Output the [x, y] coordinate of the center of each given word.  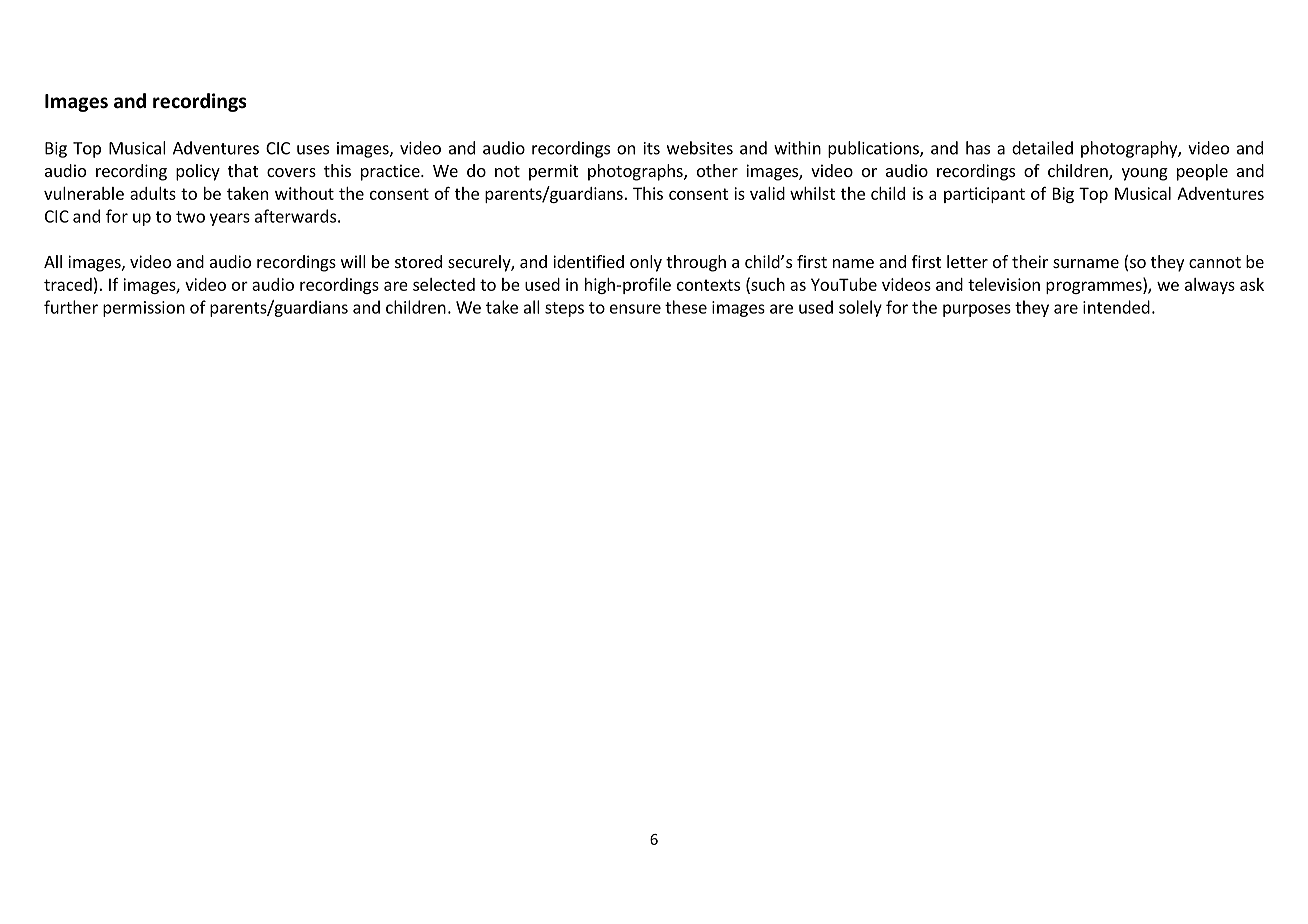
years [230, 219]
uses [313, 150]
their [1030, 261]
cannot [1215, 262]
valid [767, 193]
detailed [1042, 148]
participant [984, 195]
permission [144, 309]
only [646, 263]
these [686, 307]
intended [1116, 307]
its [652, 148]
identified [588, 261]
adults [153, 193]
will [353, 261]
